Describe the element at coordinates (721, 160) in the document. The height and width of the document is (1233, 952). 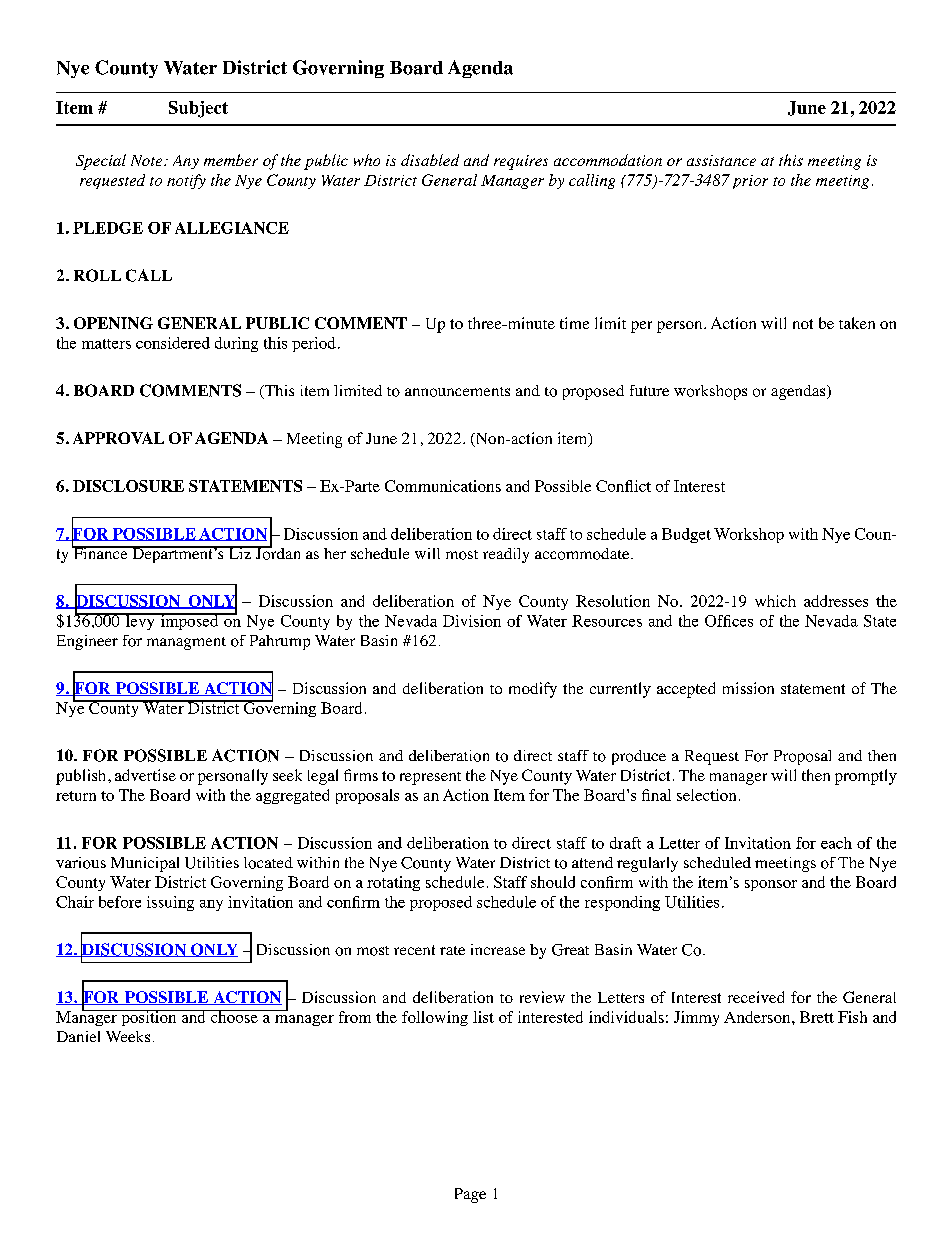
I see `assistance` at that location.
